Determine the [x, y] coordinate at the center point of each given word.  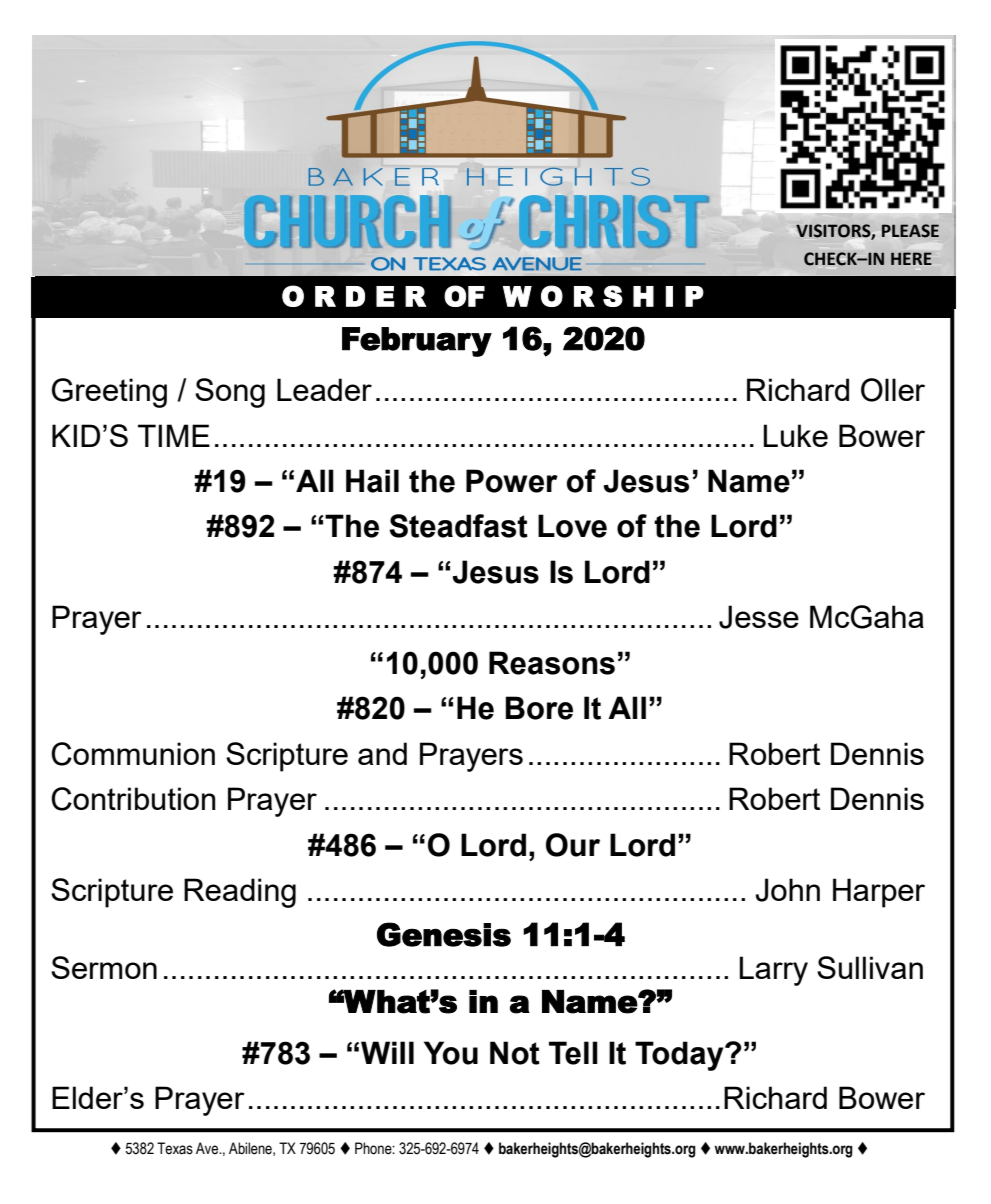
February [417, 342]
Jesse [759, 617]
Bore [539, 708]
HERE [911, 258]
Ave [208, 1148]
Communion [133, 754]
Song [230, 393]
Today [680, 1056]
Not [515, 1053]
